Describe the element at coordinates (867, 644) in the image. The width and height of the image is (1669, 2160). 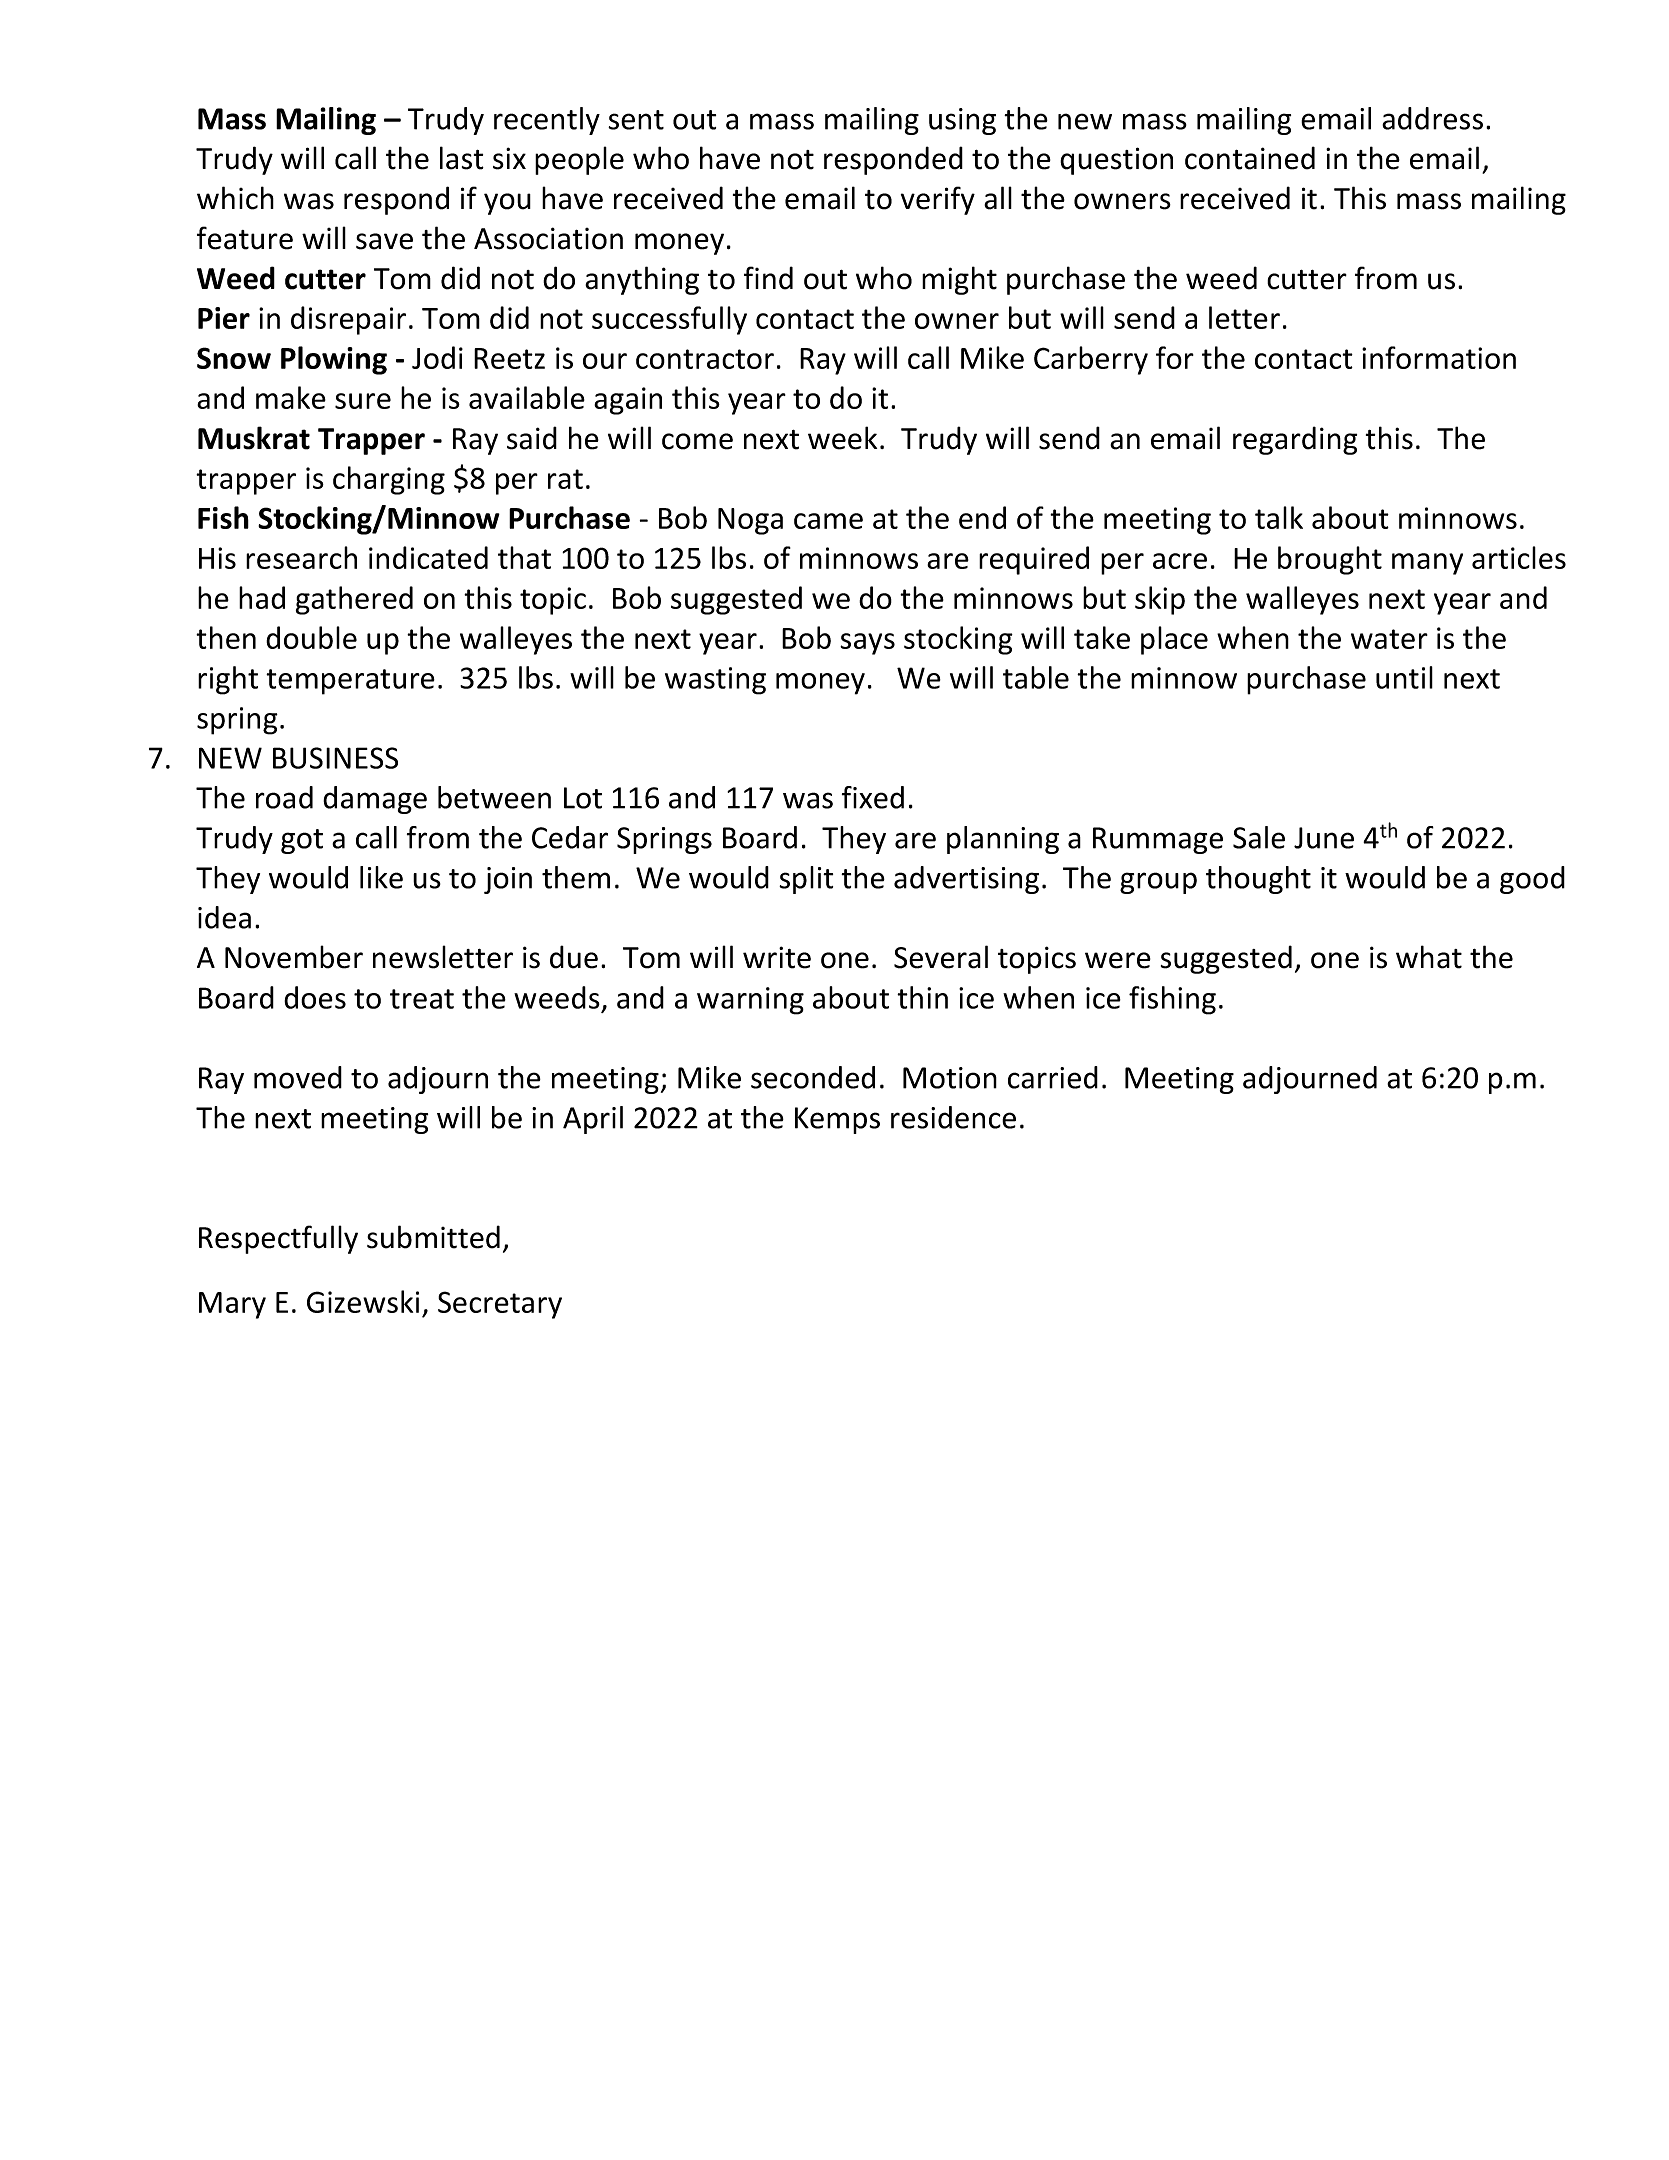
I see `says` at that location.
